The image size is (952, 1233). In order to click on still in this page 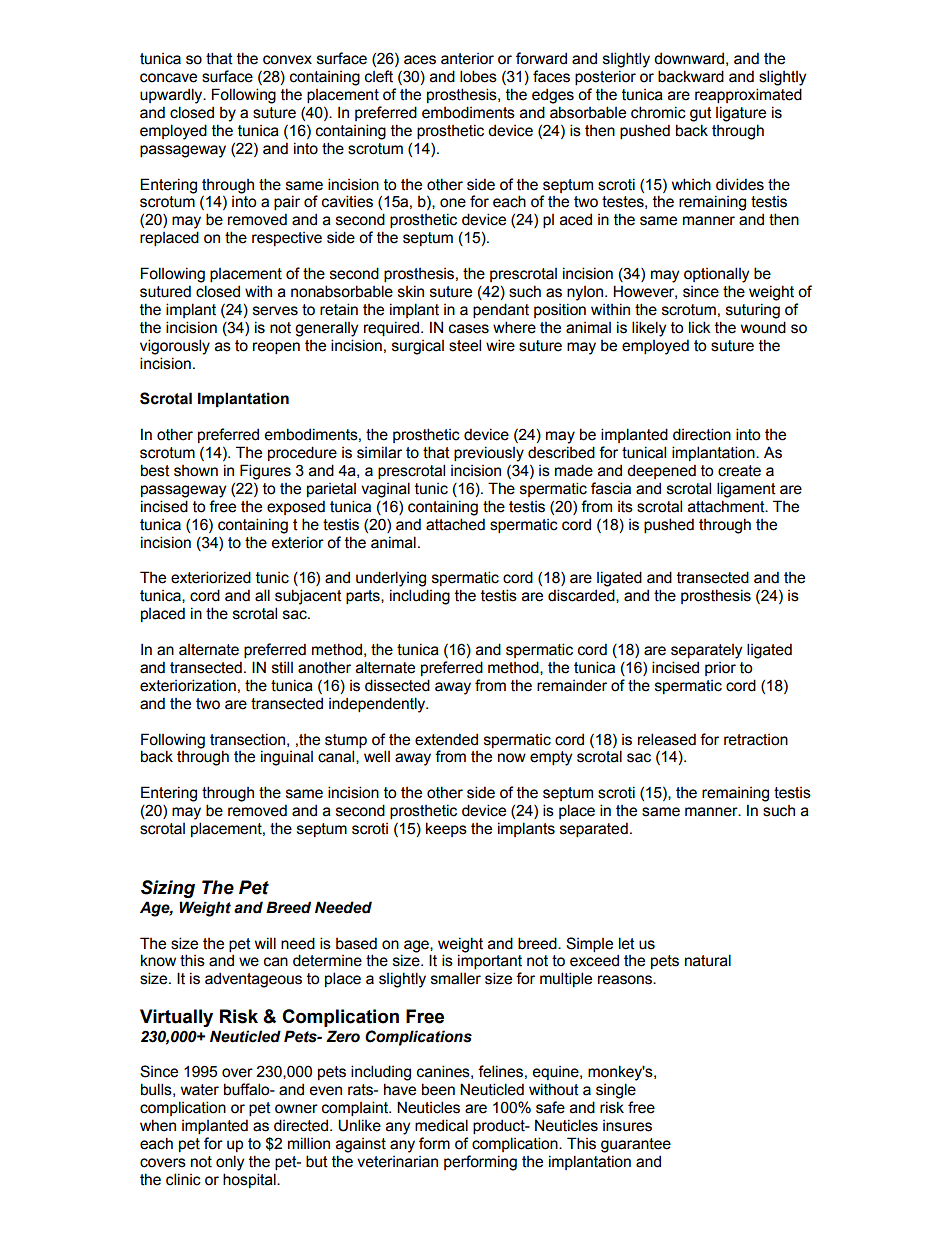, I will do `click(282, 667)`.
